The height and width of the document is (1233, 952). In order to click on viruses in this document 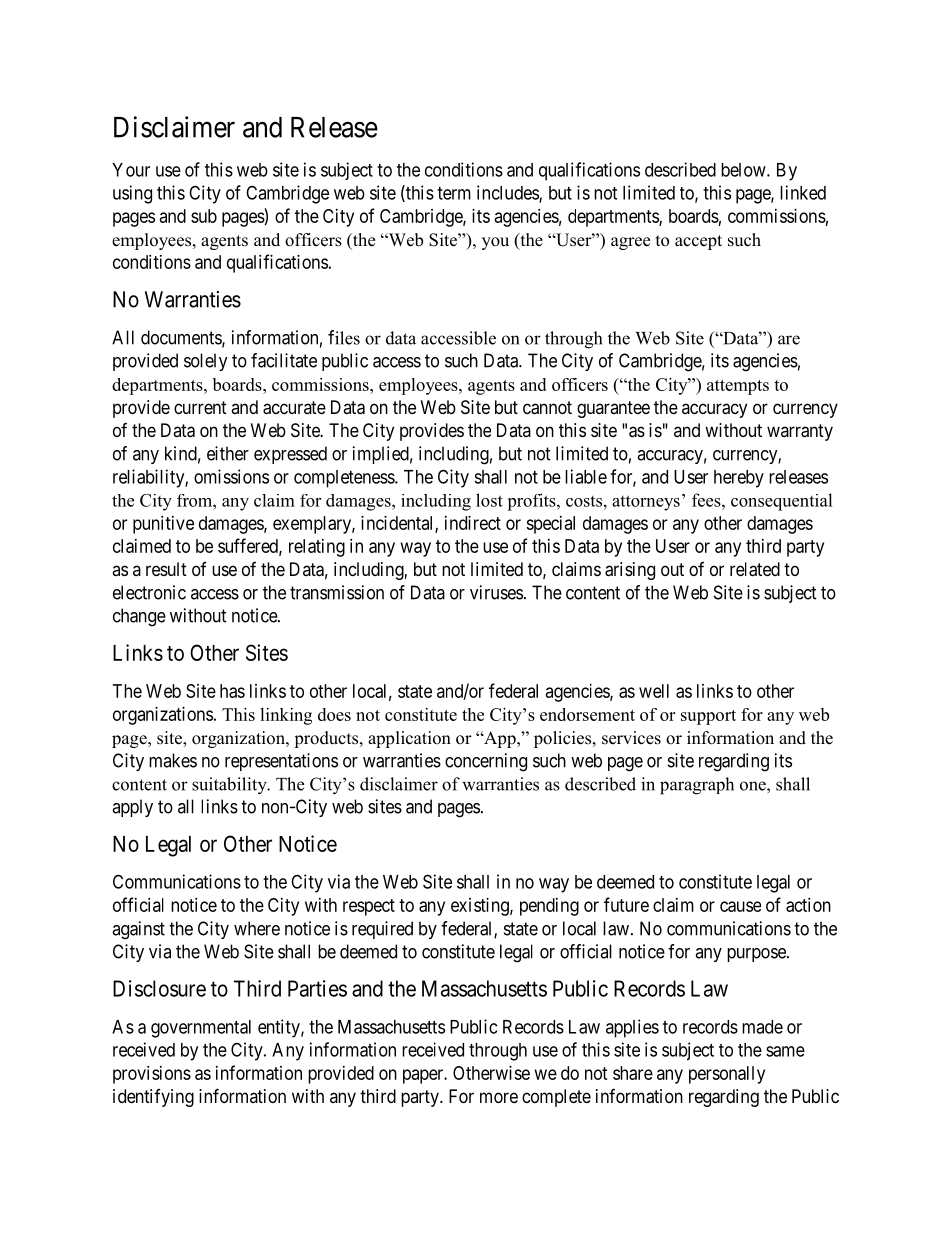, I will do `click(496, 592)`.
